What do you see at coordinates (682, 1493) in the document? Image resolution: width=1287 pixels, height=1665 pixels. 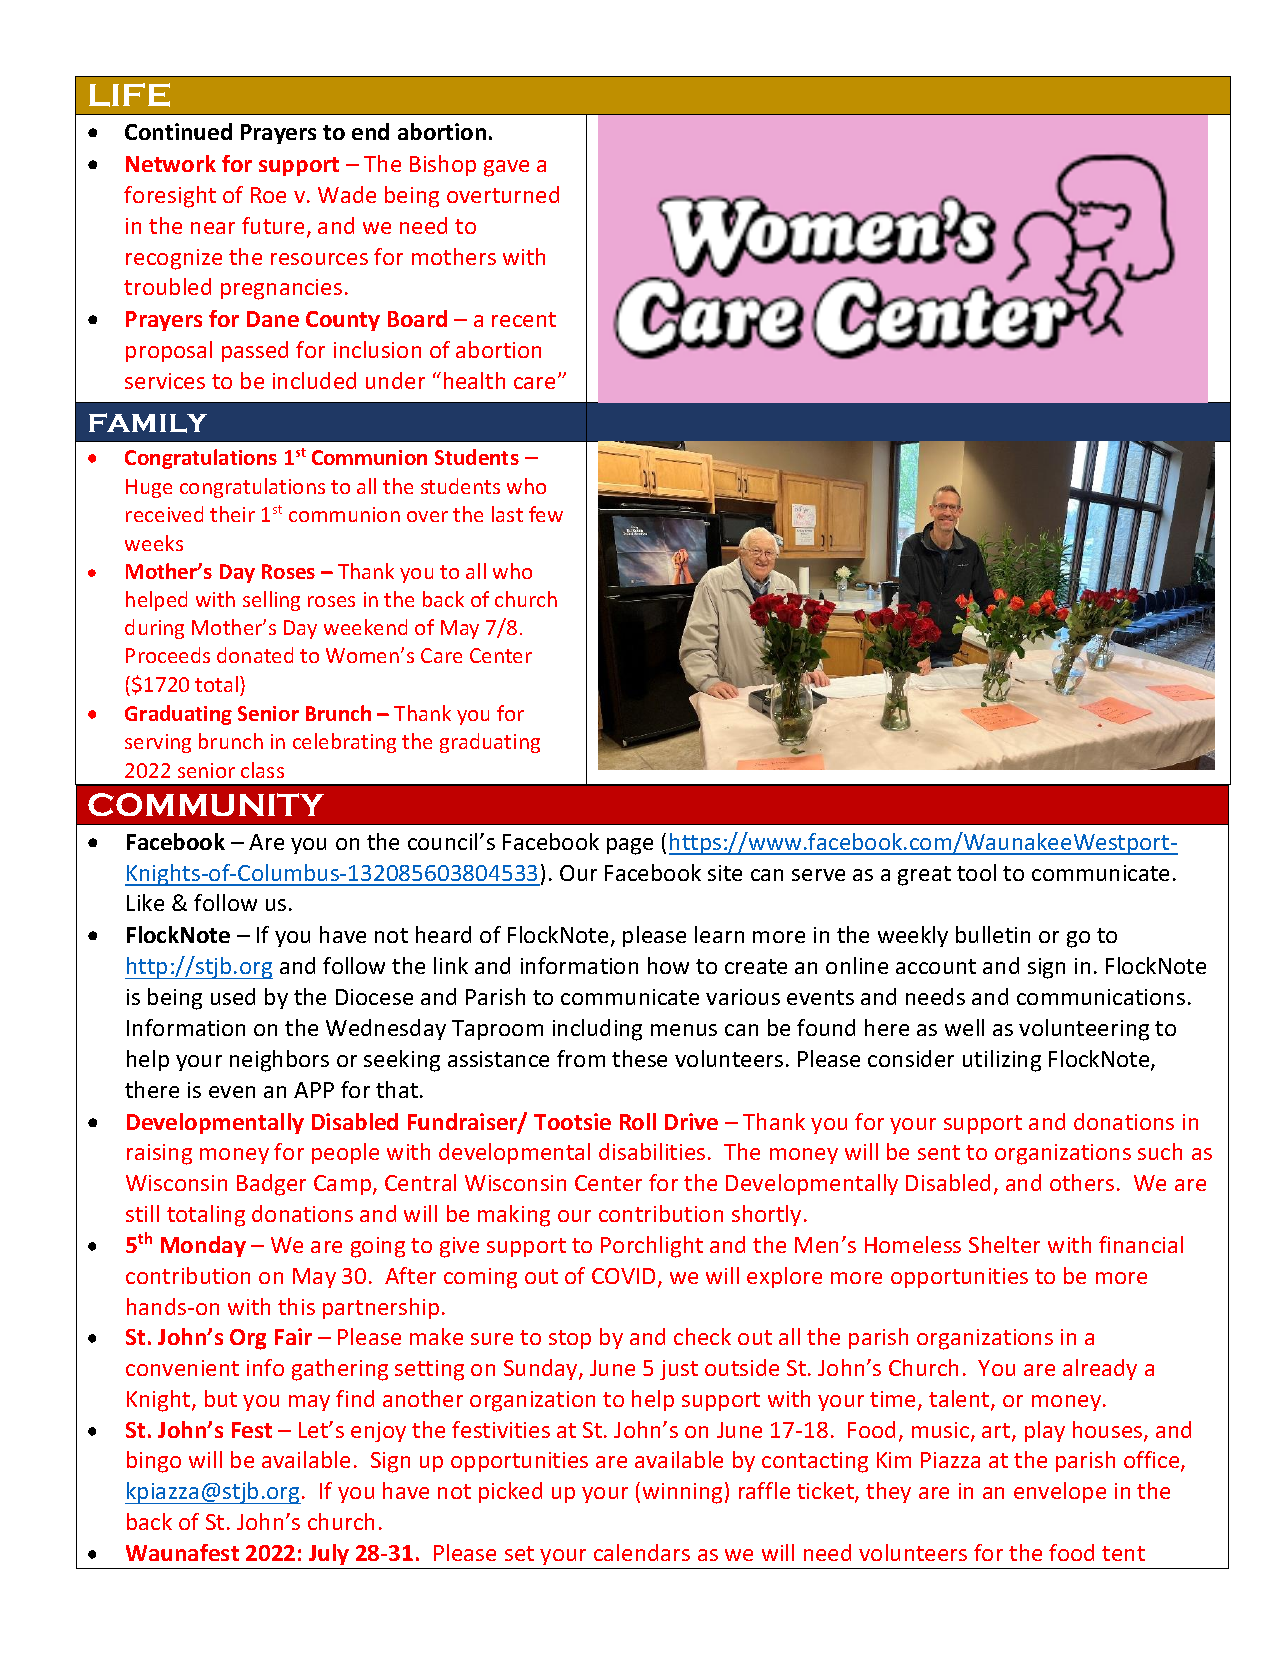 I see `winning` at bounding box center [682, 1493].
